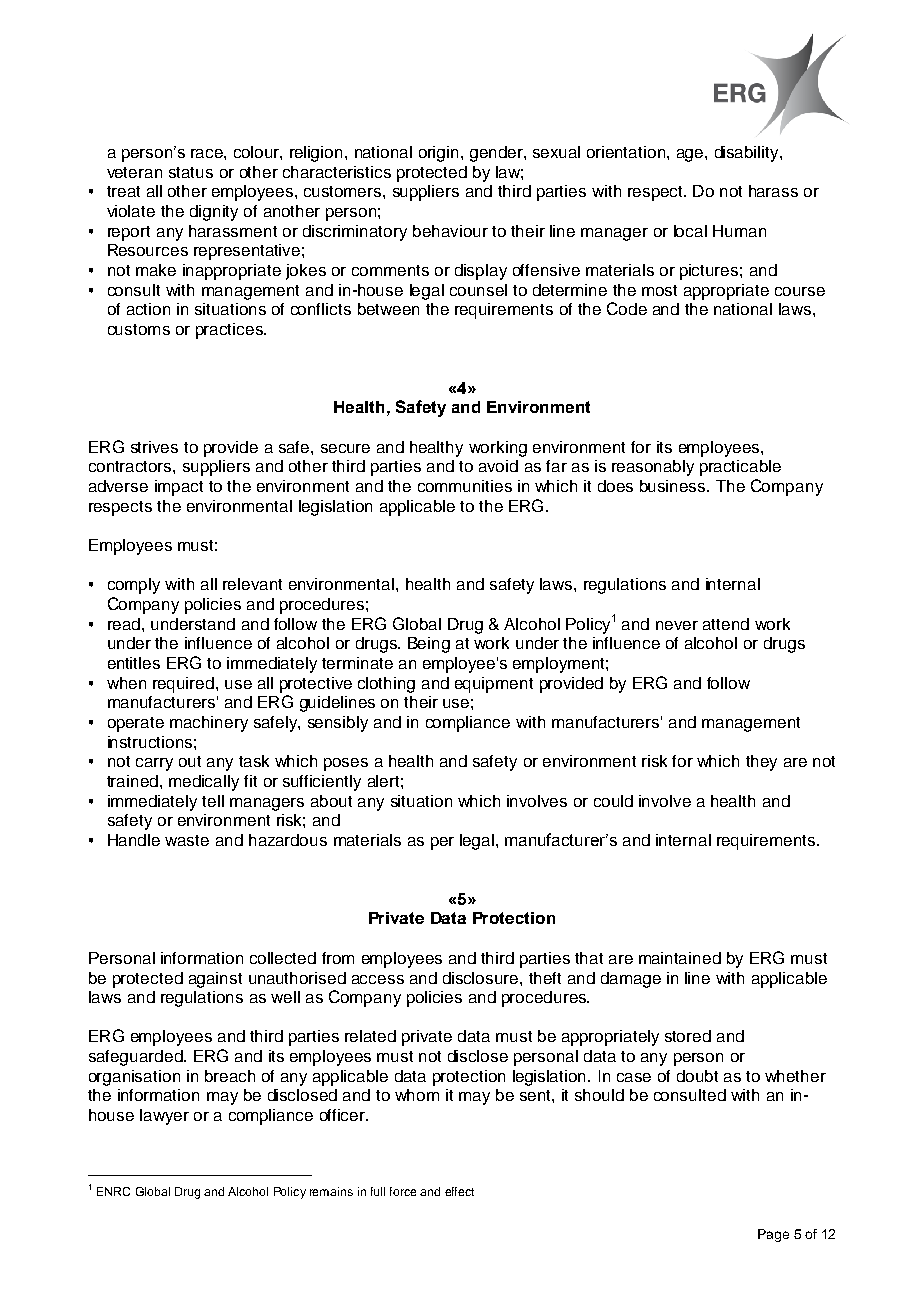 The height and width of the screenshot is (1308, 924). What do you see at coordinates (482, 978) in the screenshot?
I see `disclosure` at bounding box center [482, 978].
